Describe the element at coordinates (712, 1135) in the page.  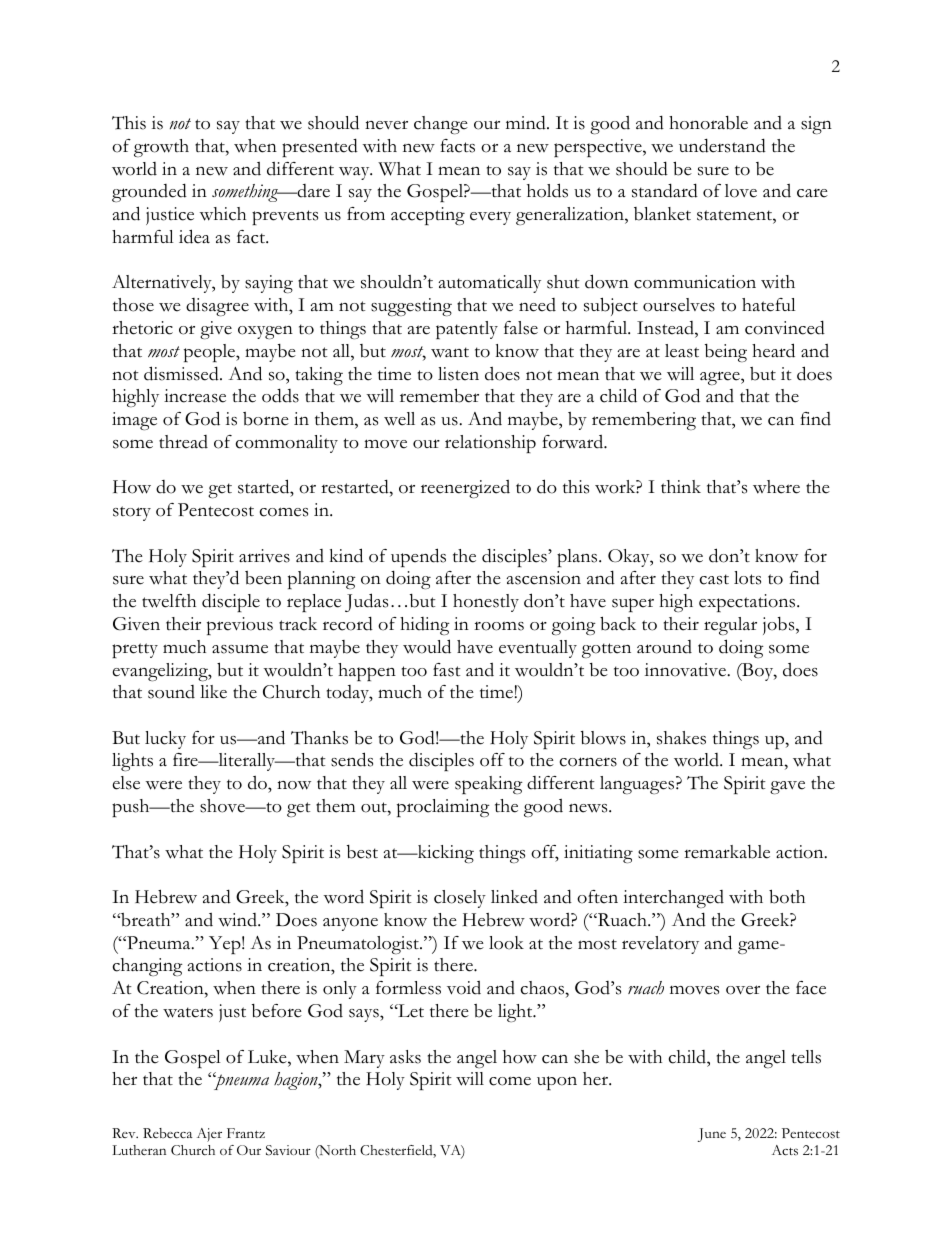
I see `June` at that location.
